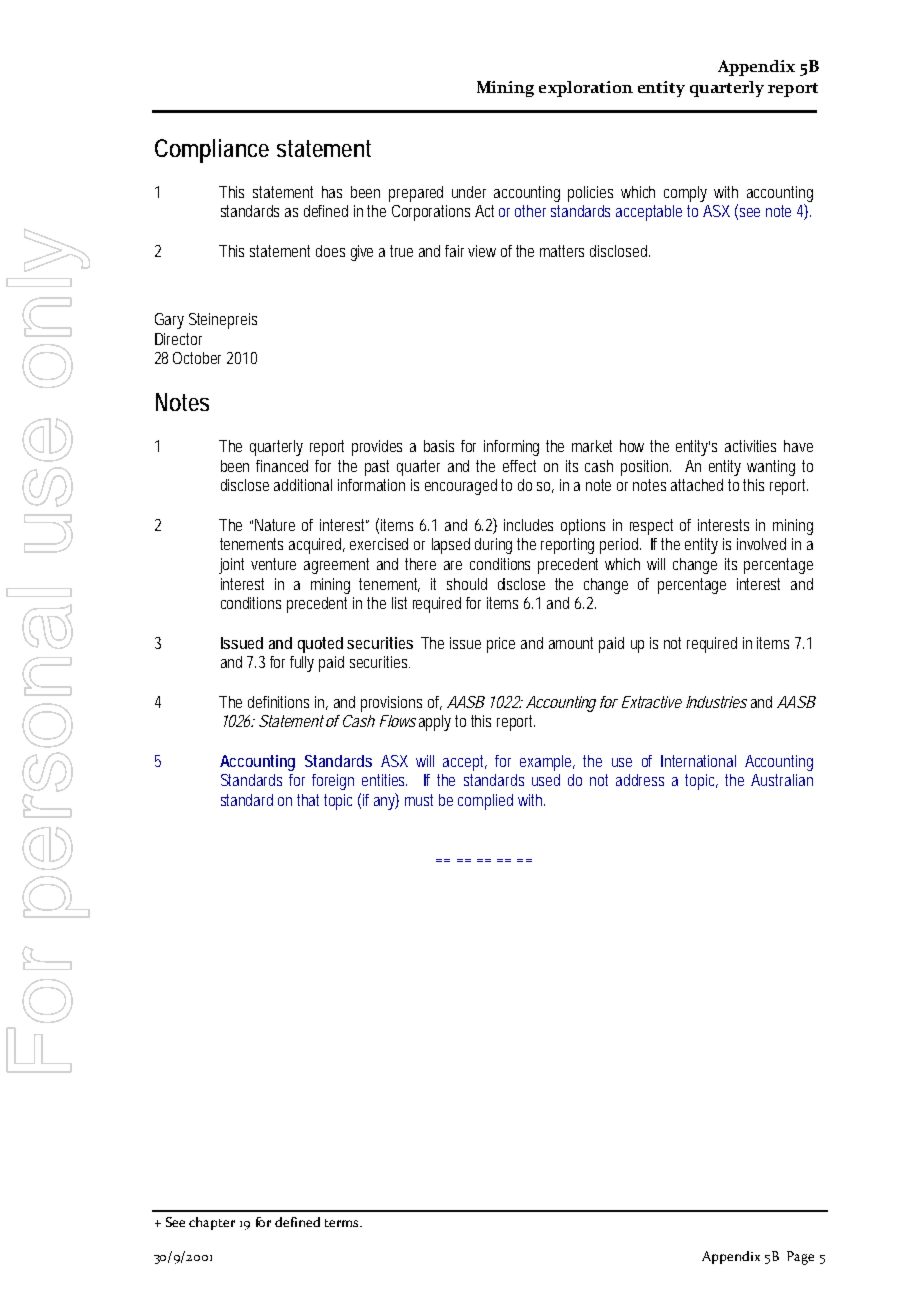 This image has width=924, height=1308. I want to click on wanting, so click(771, 468).
